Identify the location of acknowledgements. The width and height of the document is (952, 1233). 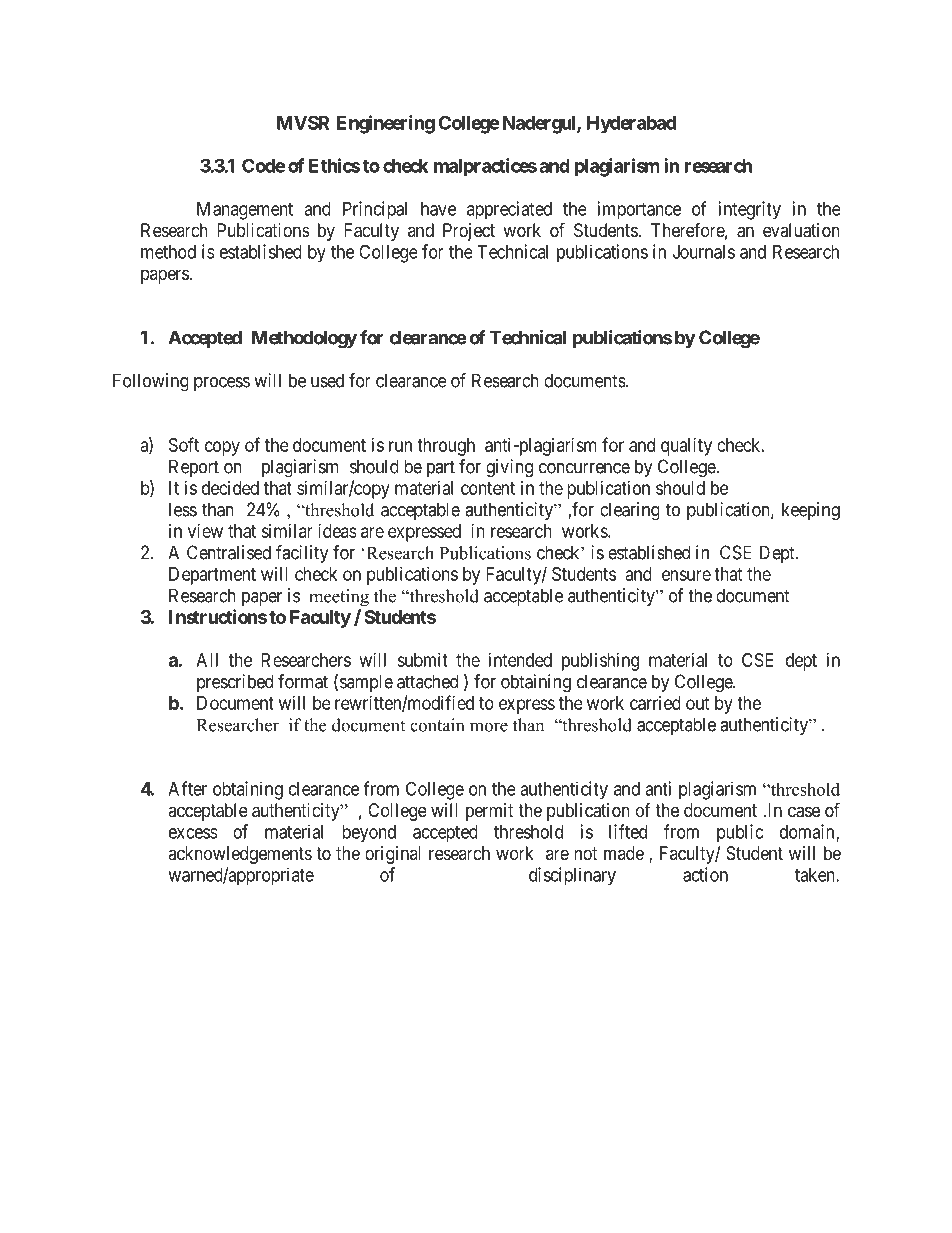
(240, 855).
